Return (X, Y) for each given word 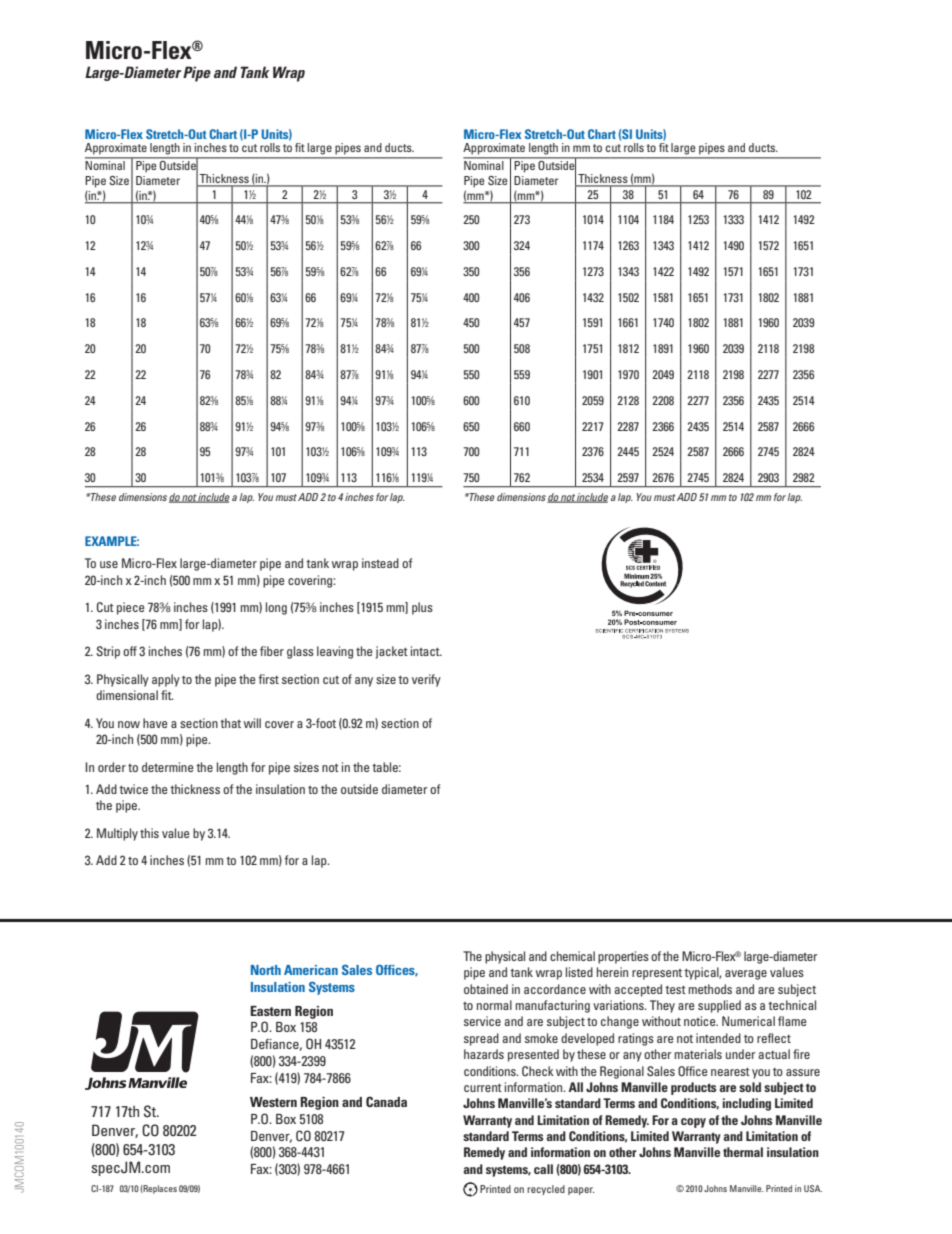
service (482, 1021)
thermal (743, 1152)
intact (426, 651)
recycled (546, 1190)
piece (130, 608)
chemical (572, 956)
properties (623, 957)
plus (422, 608)
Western (273, 1102)
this (149, 833)
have (155, 723)
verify (426, 680)
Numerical (748, 1021)
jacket (392, 652)
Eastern (270, 1011)
